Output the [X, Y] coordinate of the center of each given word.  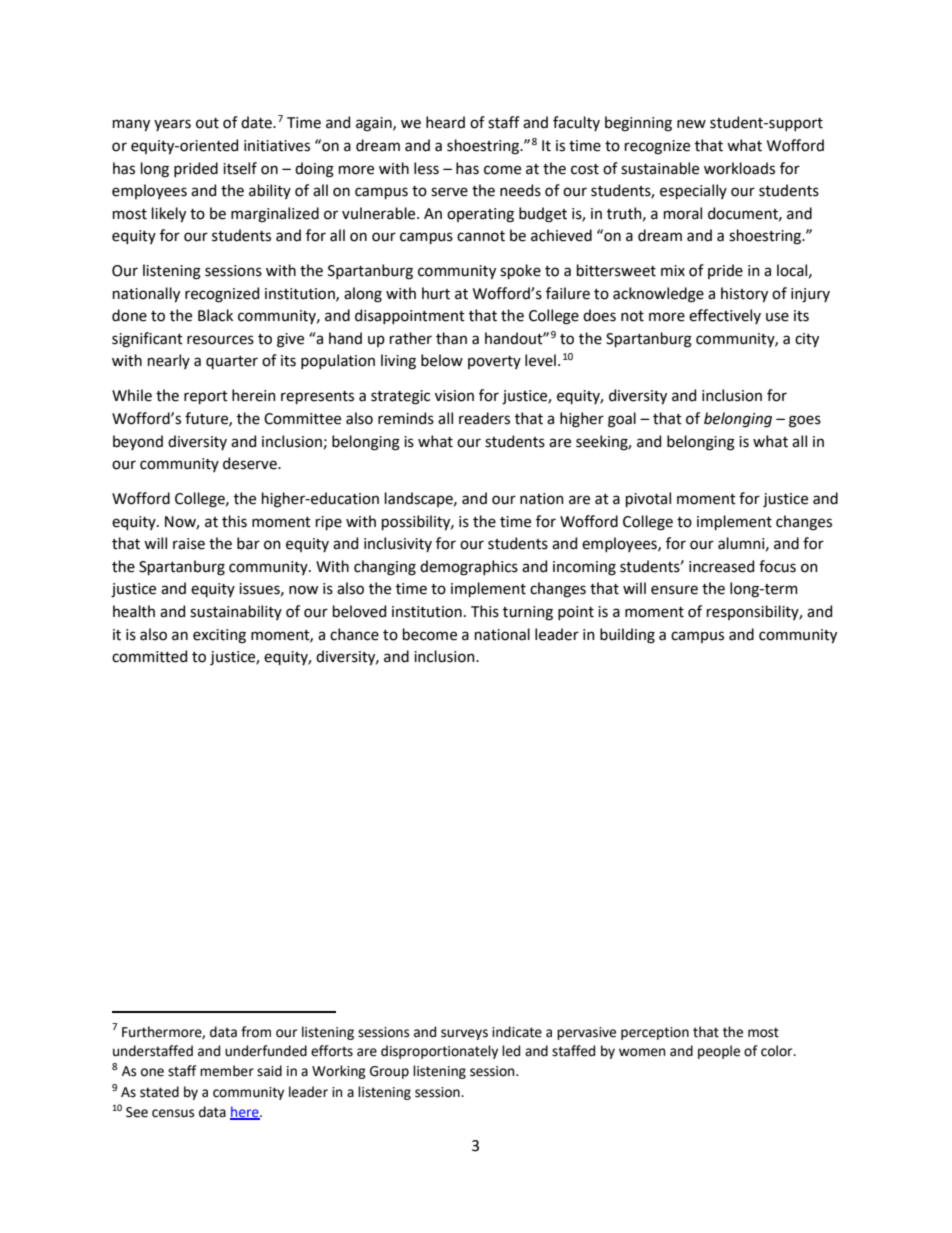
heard [445, 122]
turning [528, 613]
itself [240, 168]
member [227, 1071]
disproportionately [439, 1052]
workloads [739, 168]
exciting [219, 636]
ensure [674, 590]
